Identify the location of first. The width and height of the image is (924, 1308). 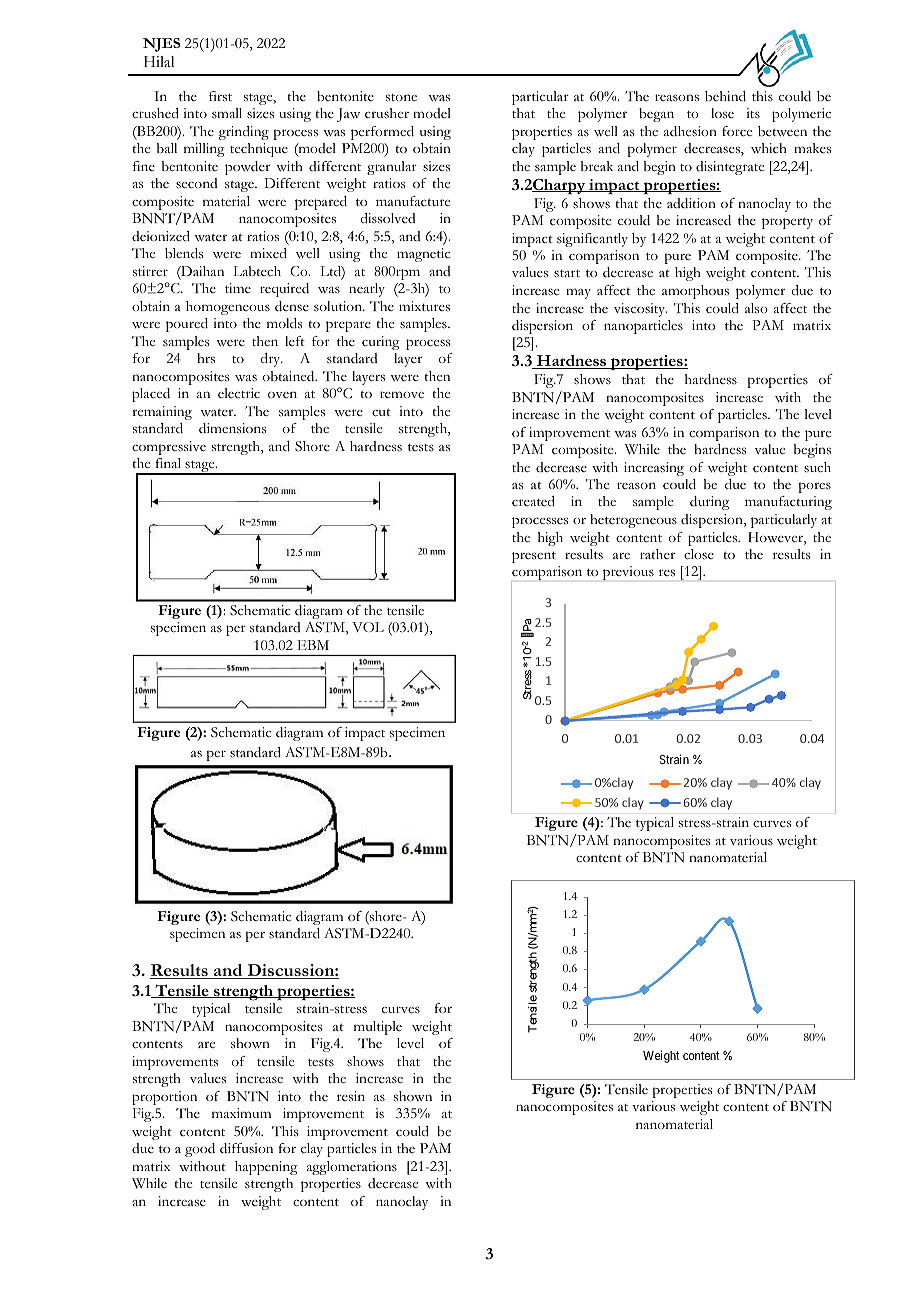
(220, 96).
